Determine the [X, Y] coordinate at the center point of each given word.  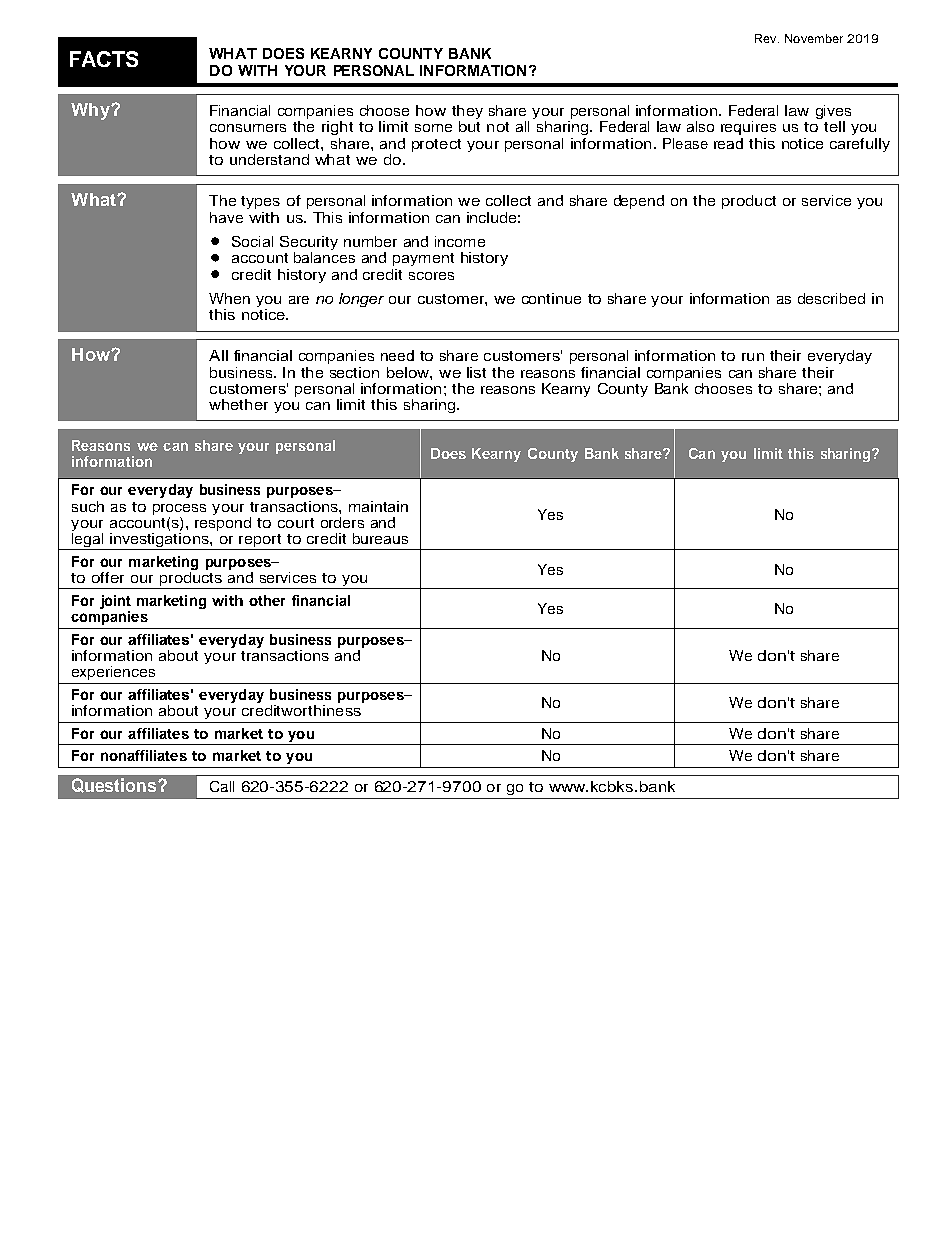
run [753, 357]
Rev [767, 38]
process [179, 509]
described [831, 298]
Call [222, 786]
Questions [115, 785]
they [467, 113]
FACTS [104, 59]
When [229, 298]
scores [431, 276]
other [267, 600]
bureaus [380, 538]
